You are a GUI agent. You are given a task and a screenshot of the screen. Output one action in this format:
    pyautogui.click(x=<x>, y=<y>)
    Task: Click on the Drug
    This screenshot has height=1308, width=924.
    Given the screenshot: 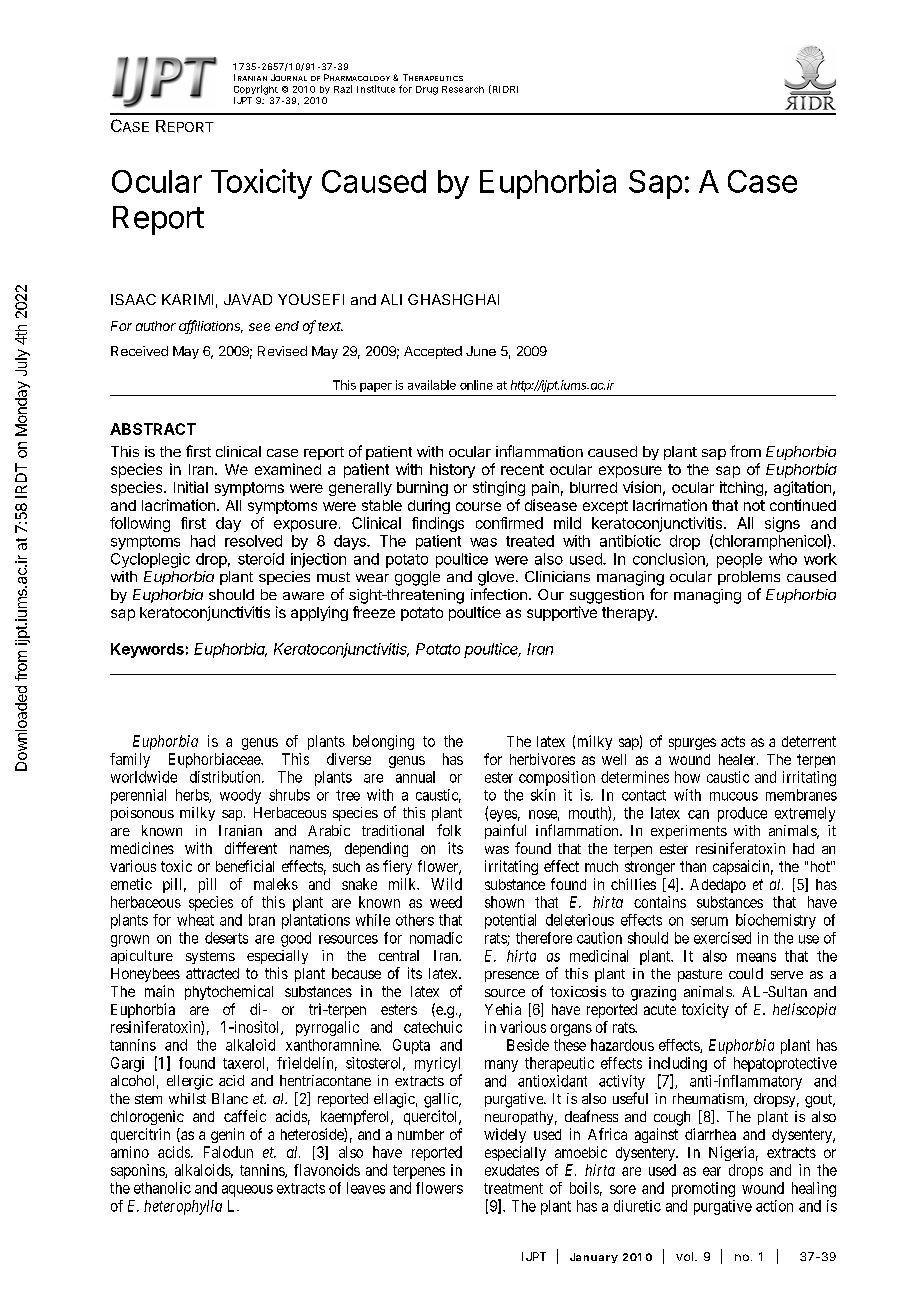 What is the action you would take?
    pyautogui.click(x=427, y=90)
